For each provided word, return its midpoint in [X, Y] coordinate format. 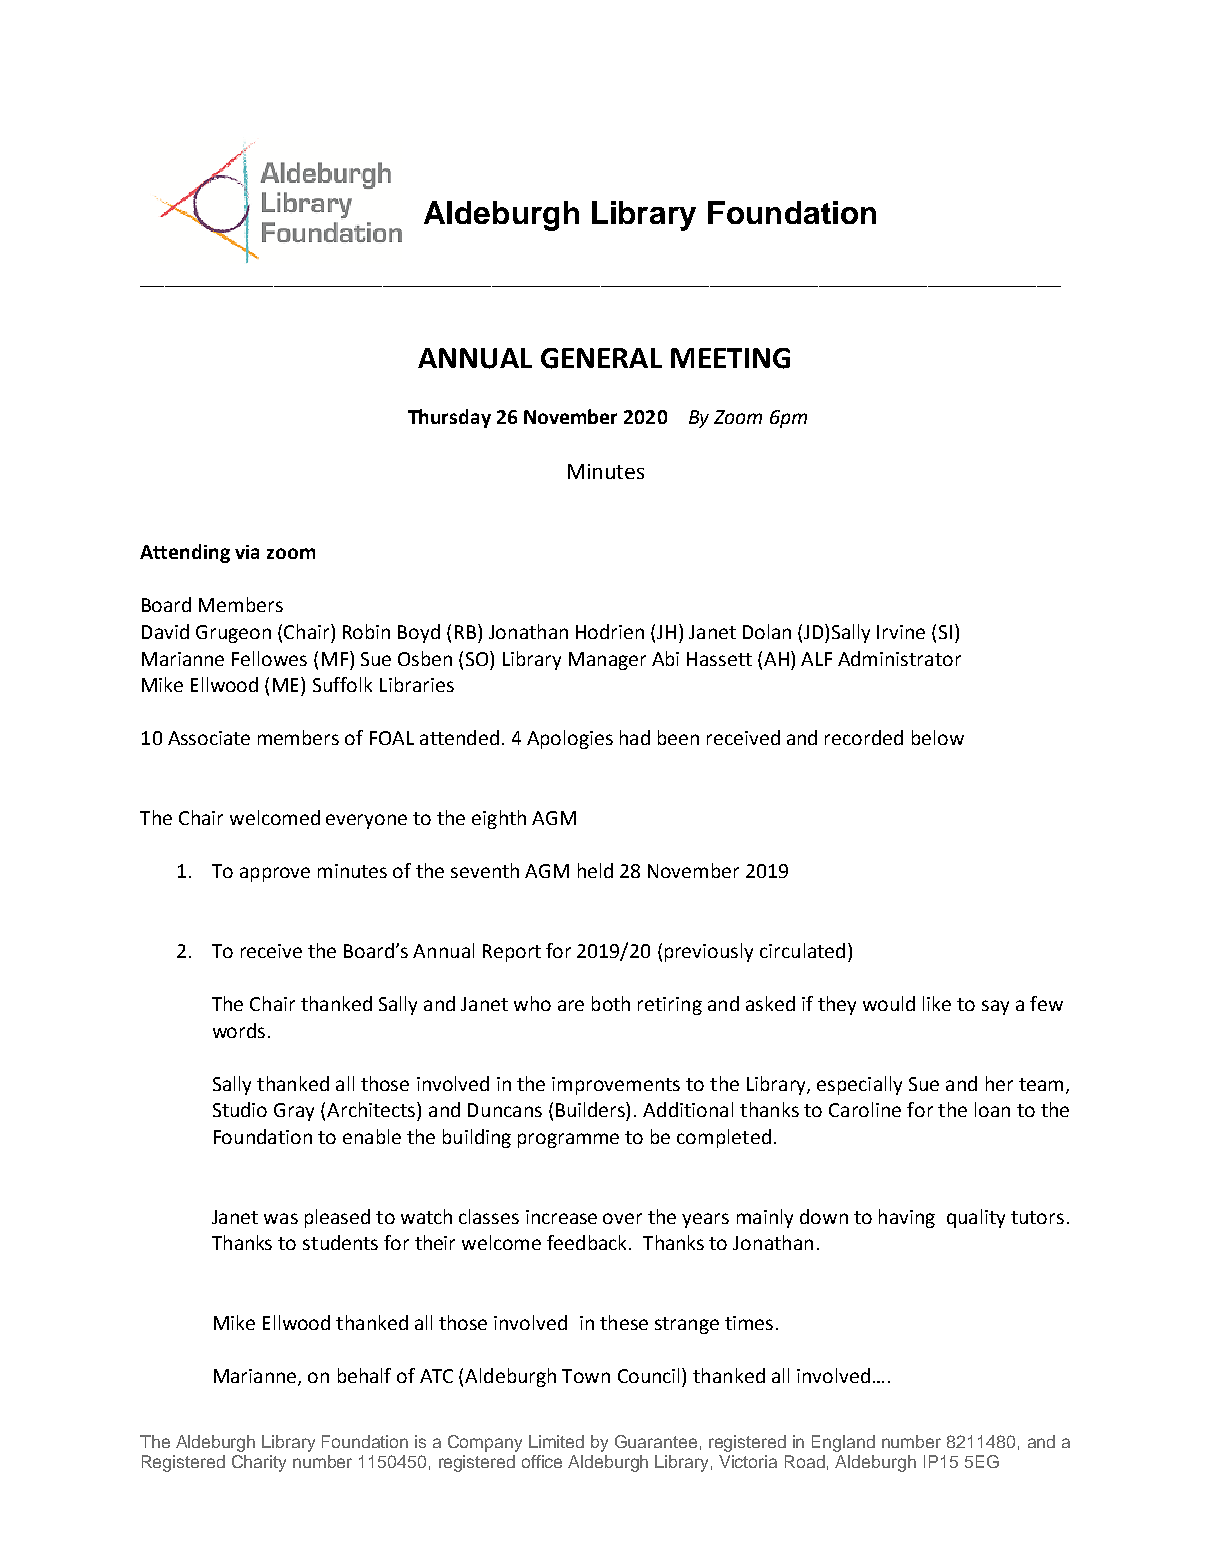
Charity [259, 1463]
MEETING [730, 358]
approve [275, 874]
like [937, 1003]
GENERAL [601, 358]
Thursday [449, 418]
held [595, 870]
